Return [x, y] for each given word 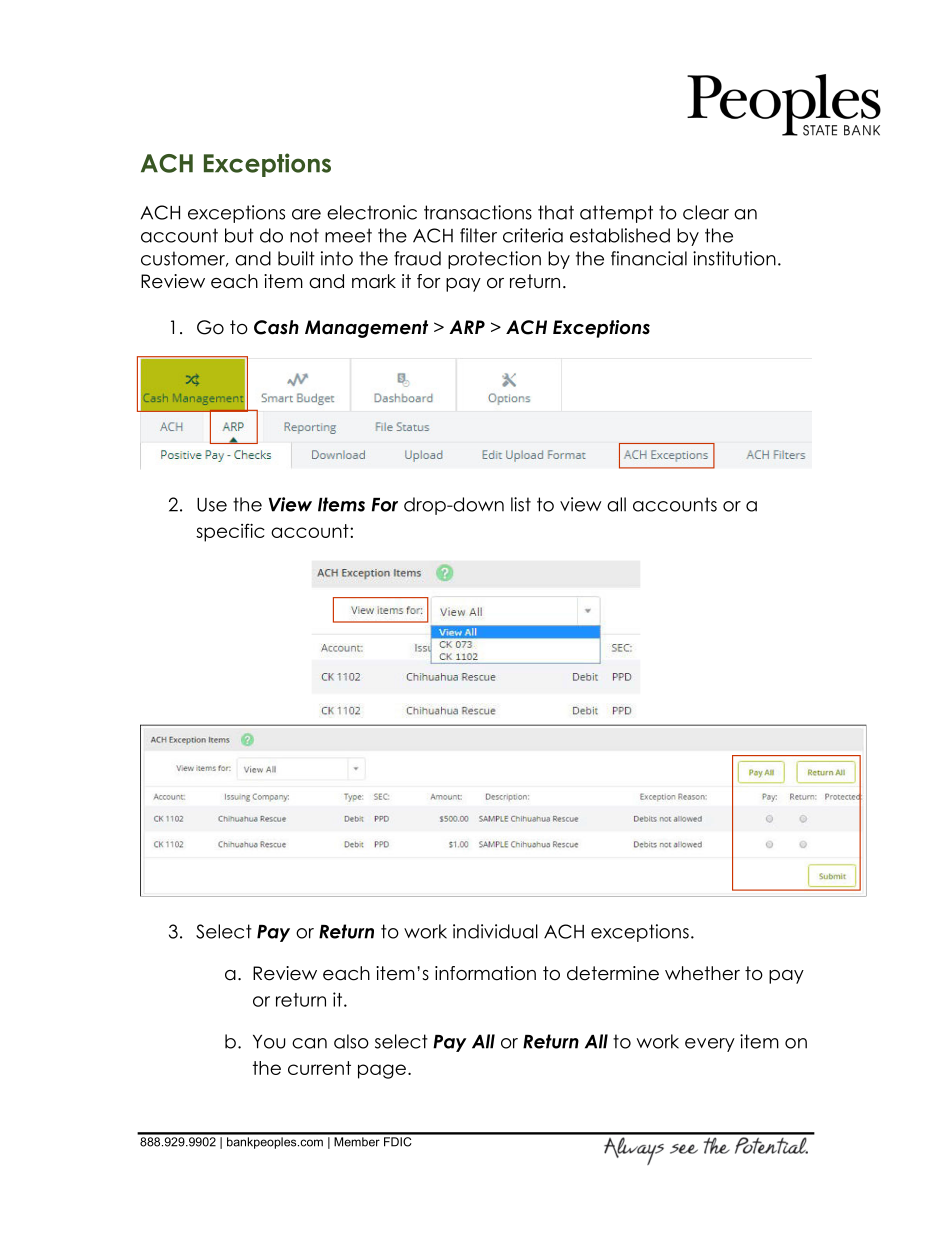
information [485, 973]
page [382, 1071]
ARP [467, 327]
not [304, 235]
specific [230, 532]
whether [702, 973]
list [521, 504]
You [269, 1042]
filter [478, 235]
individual [495, 931]
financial [649, 258]
